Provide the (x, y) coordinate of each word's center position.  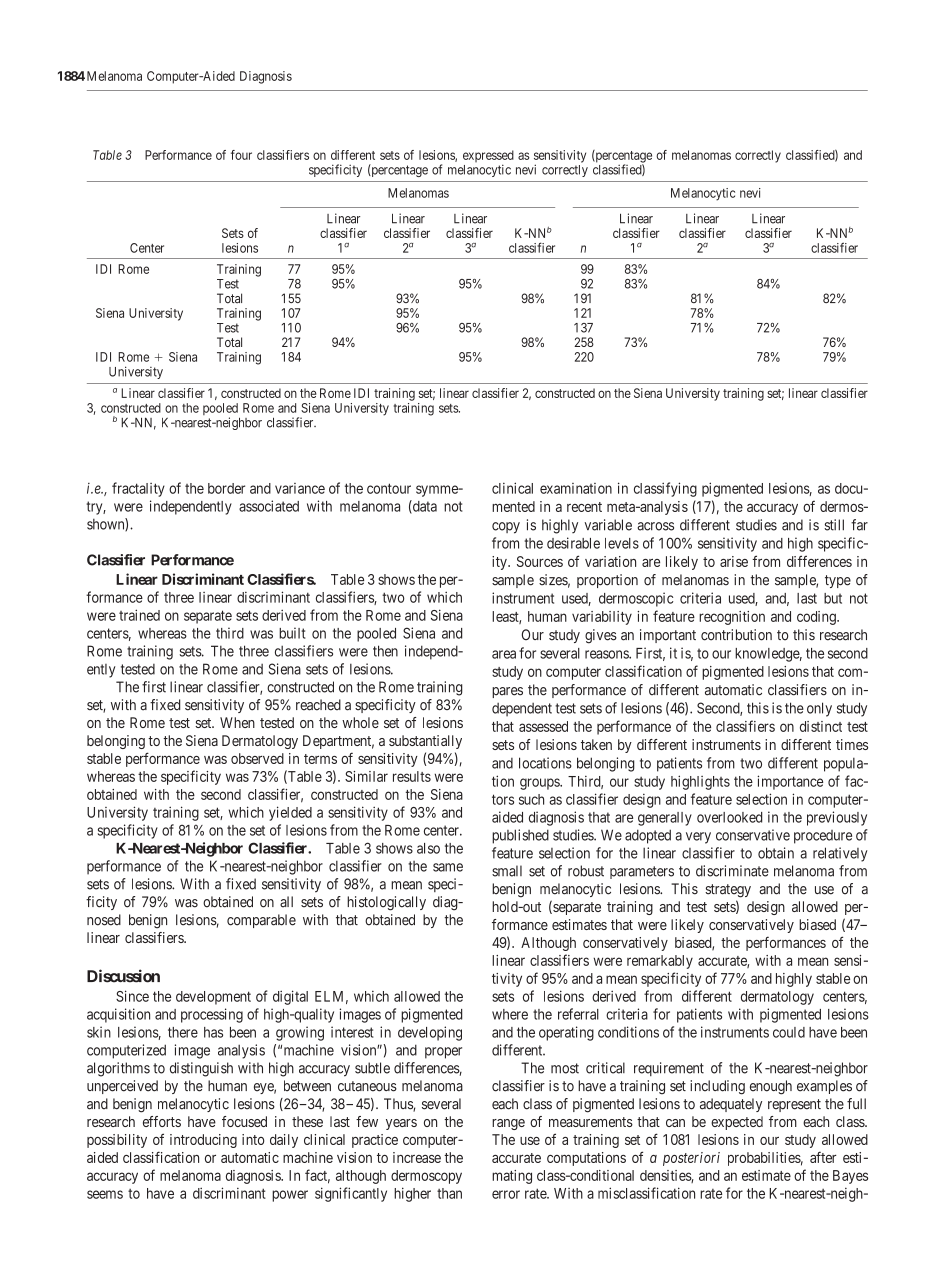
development (213, 998)
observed (257, 758)
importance (790, 782)
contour (389, 488)
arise (734, 561)
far (859, 525)
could (789, 1032)
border (226, 488)
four (241, 155)
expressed (488, 157)
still (834, 525)
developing (430, 1033)
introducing (203, 1141)
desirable (573, 543)
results (412, 776)
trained (139, 615)
